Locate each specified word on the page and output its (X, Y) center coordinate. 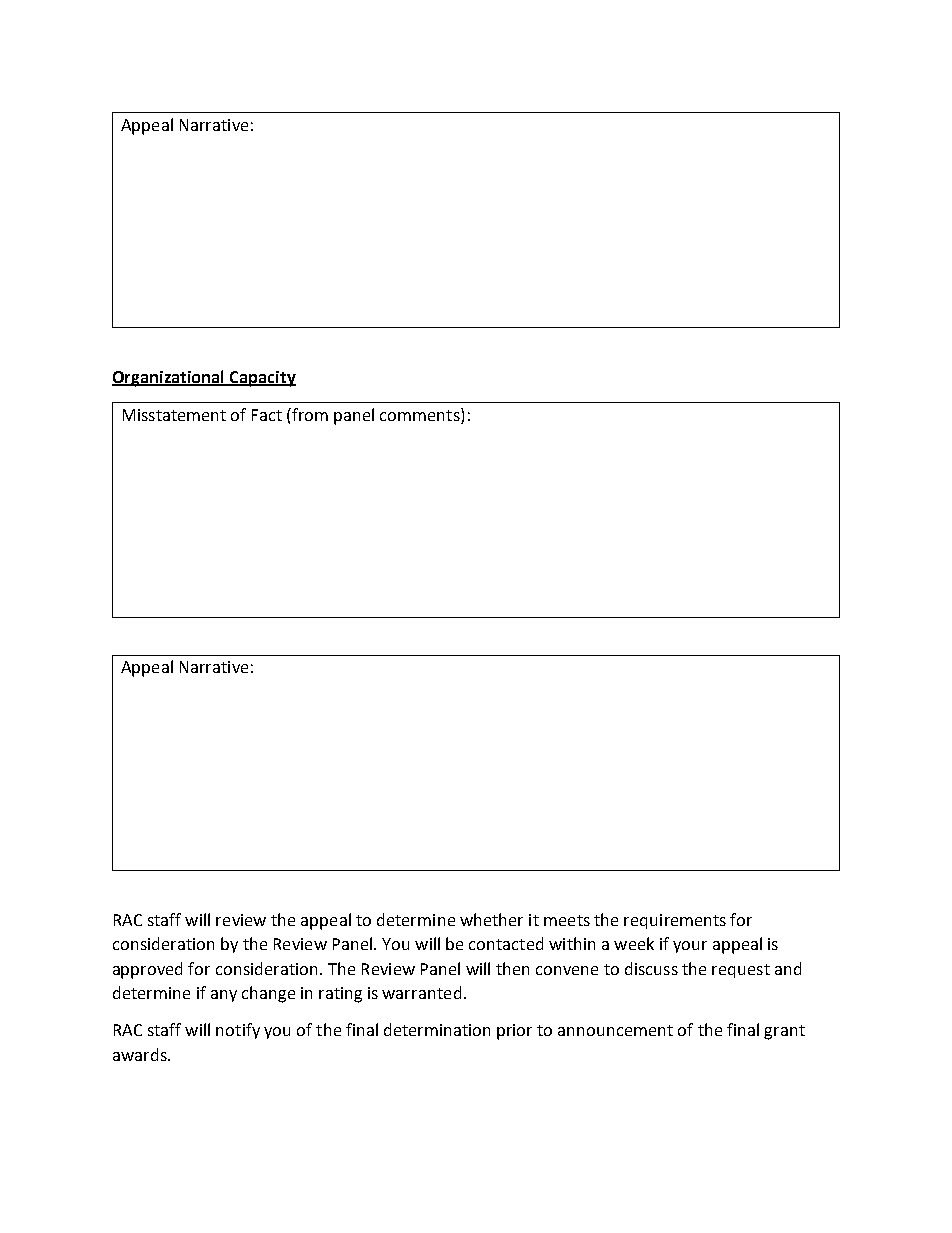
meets (567, 920)
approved (147, 970)
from (309, 414)
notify (238, 1031)
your (690, 947)
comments (421, 414)
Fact (267, 415)
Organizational (169, 378)
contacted (506, 943)
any (224, 996)
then (512, 968)
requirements (675, 921)
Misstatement (174, 415)
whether (491, 919)
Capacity (262, 379)
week (634, 943)
